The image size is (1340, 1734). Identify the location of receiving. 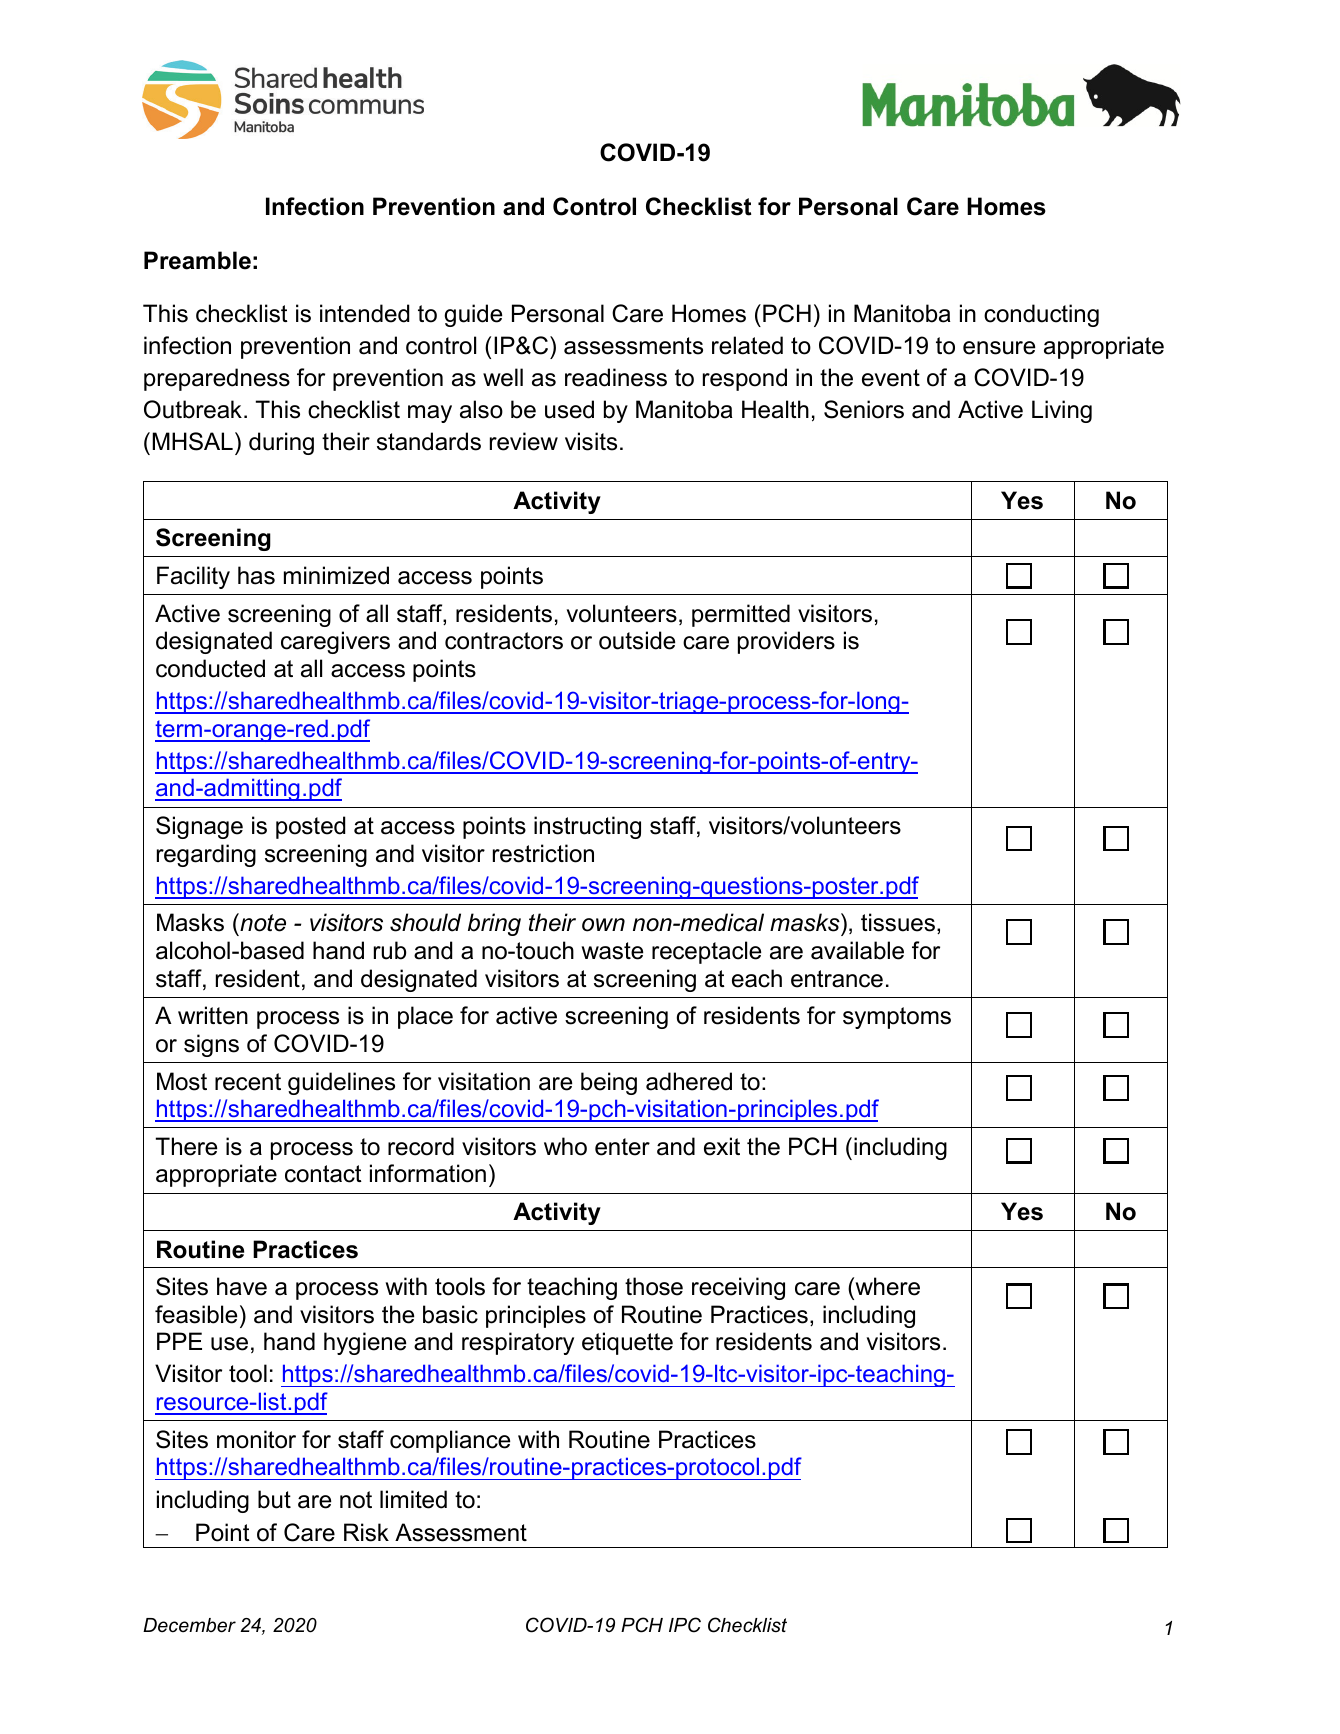
(738, 1288).
